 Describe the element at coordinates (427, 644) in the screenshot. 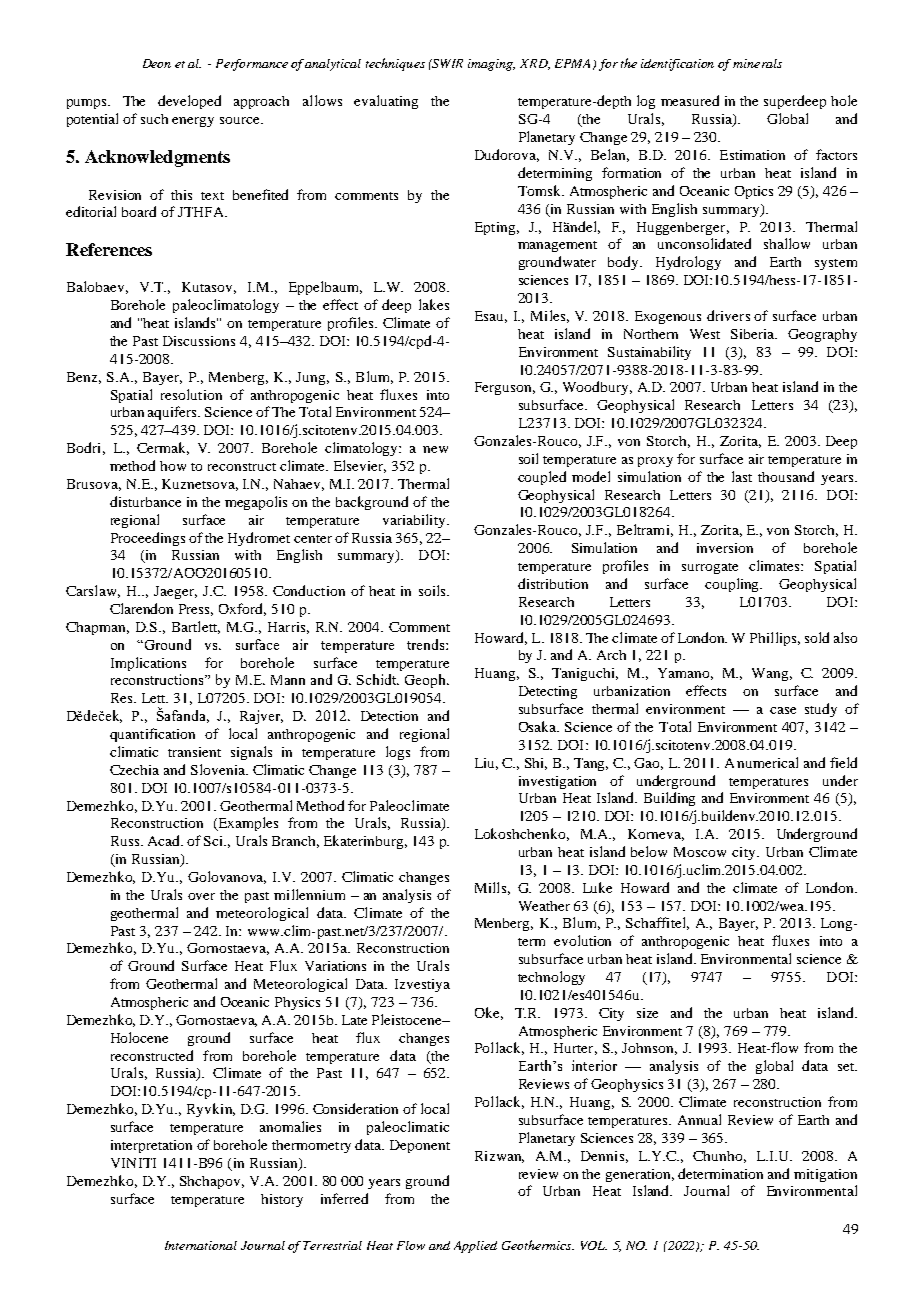

I see `trends` at that location.
